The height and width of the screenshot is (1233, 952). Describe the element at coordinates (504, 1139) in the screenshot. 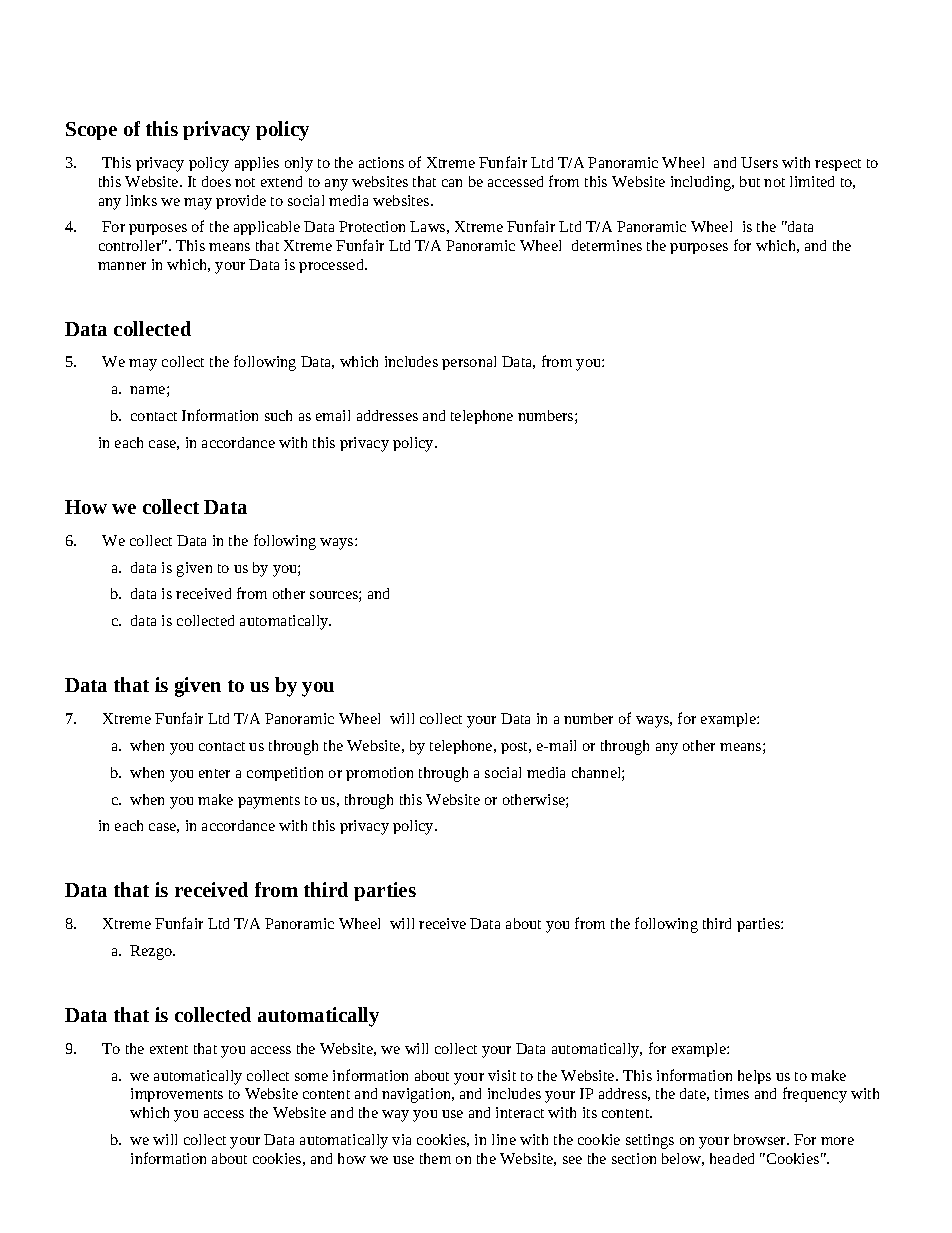

I see `line` at that location.
